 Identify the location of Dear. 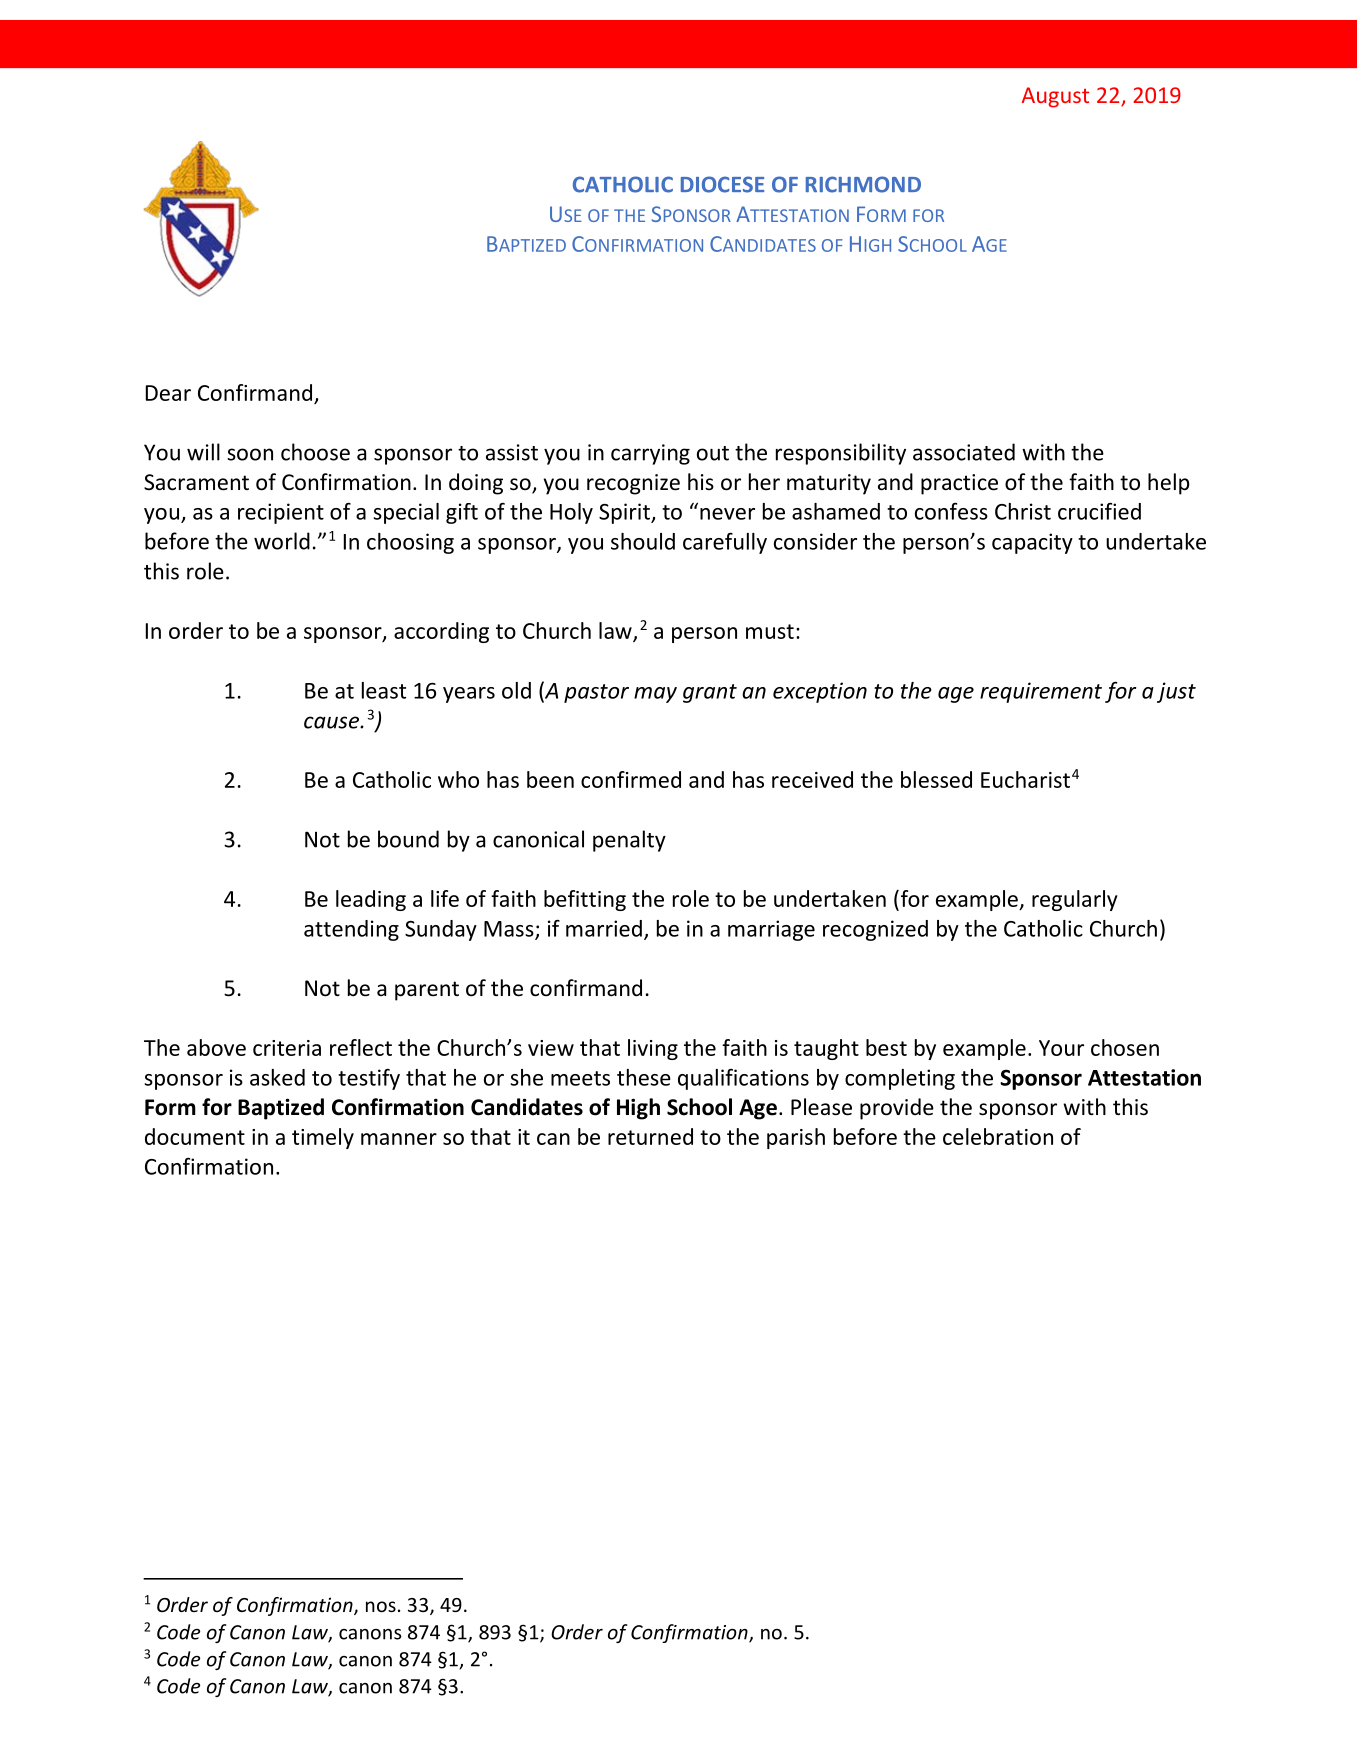
(168, 393).
